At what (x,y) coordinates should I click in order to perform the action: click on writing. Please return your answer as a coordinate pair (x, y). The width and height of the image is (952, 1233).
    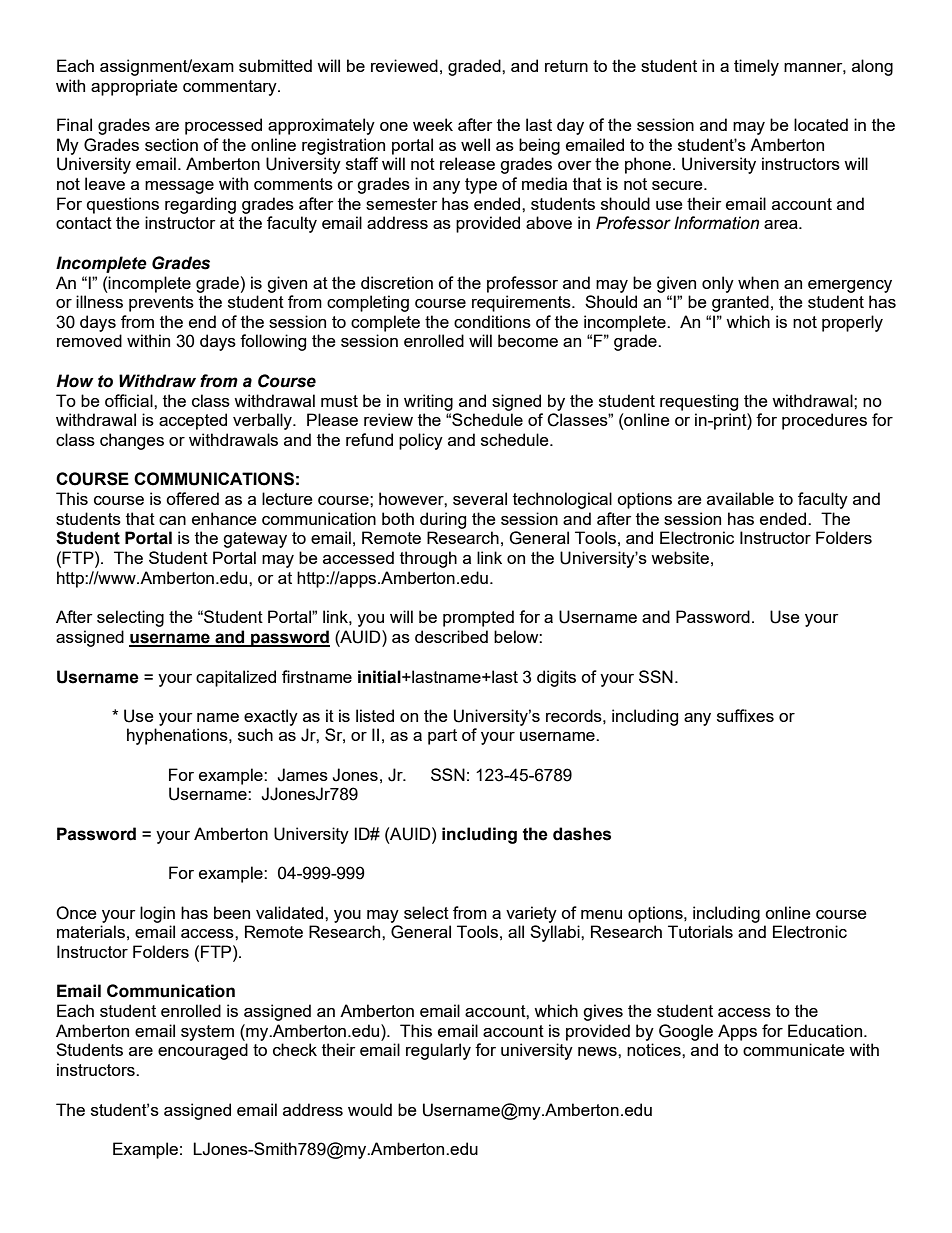
    Looking at the image, I should click on (428, 402).
